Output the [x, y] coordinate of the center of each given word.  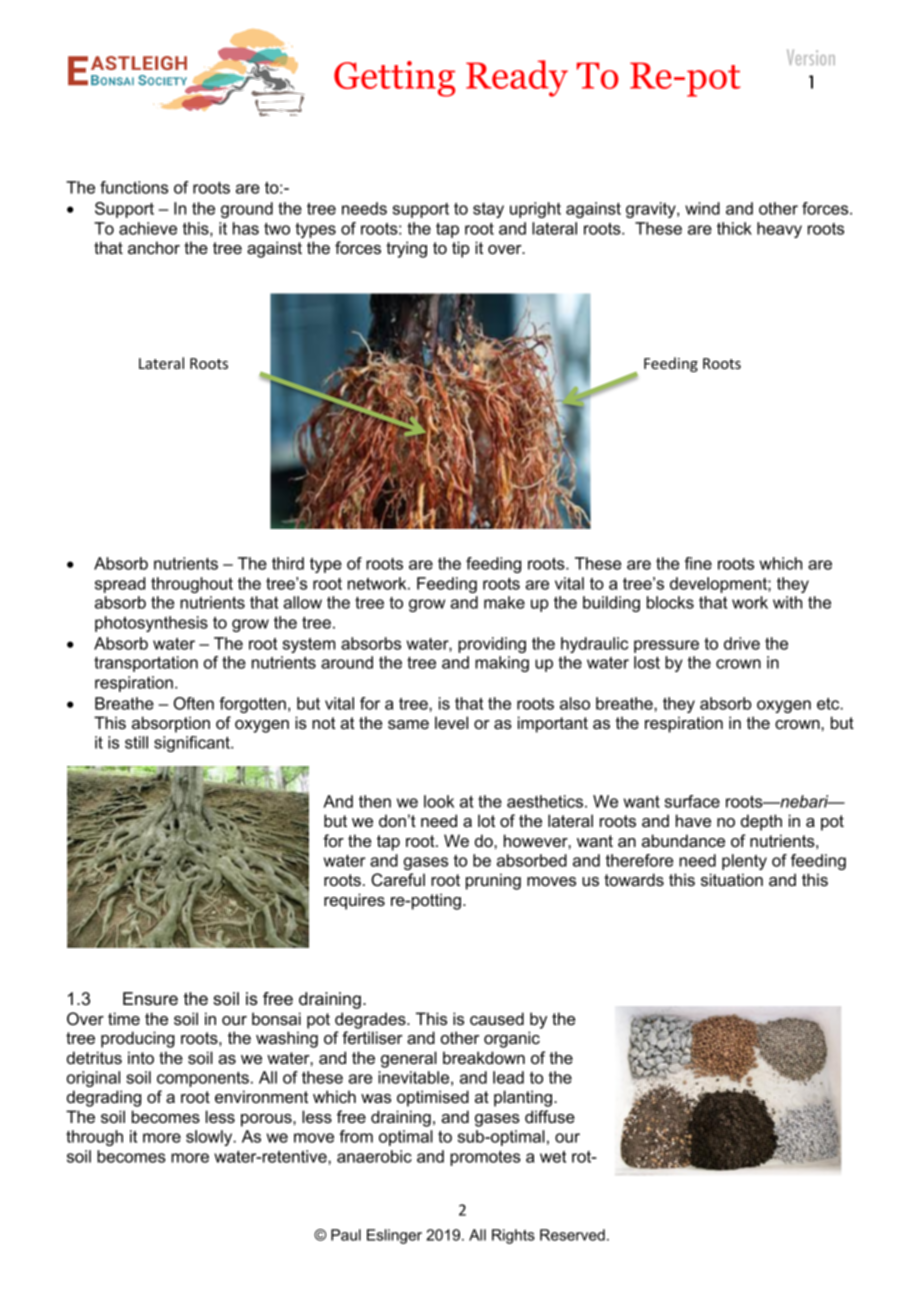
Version [811, 57]
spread [120, 585]
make [504, 602]
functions [134, 187]
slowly [210, 1138]
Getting [394, 79]
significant [193, 744]
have [693, 820]
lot [486, 820]
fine [698, 563]
